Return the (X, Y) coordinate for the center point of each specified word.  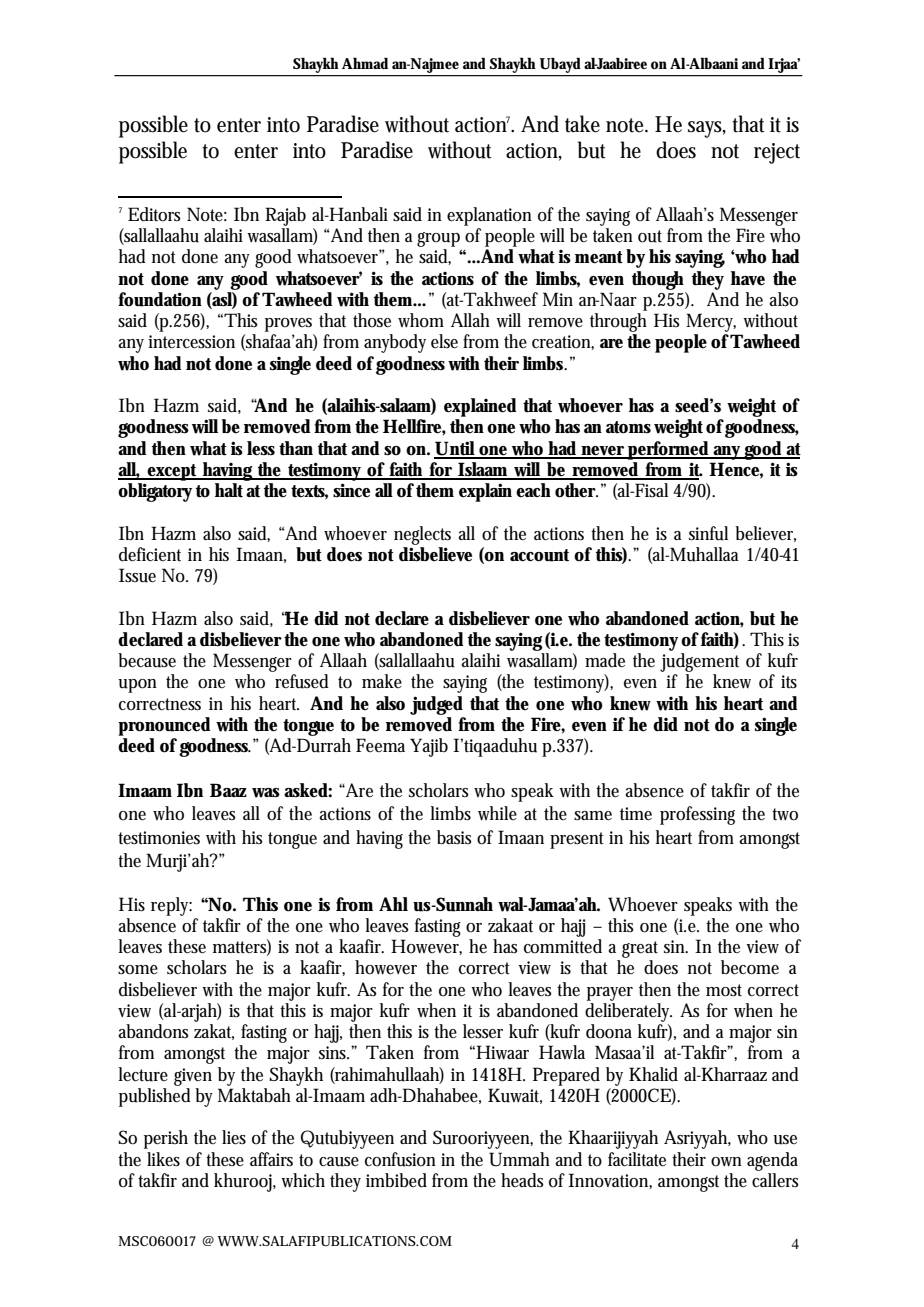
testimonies (159, 838)
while (497, 813)
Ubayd (561, 67)
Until (455, 449)
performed (669, 450)
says (707, 129)
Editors (154, 214)
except (173, 472)
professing (697, 815)
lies (234, 1137)
